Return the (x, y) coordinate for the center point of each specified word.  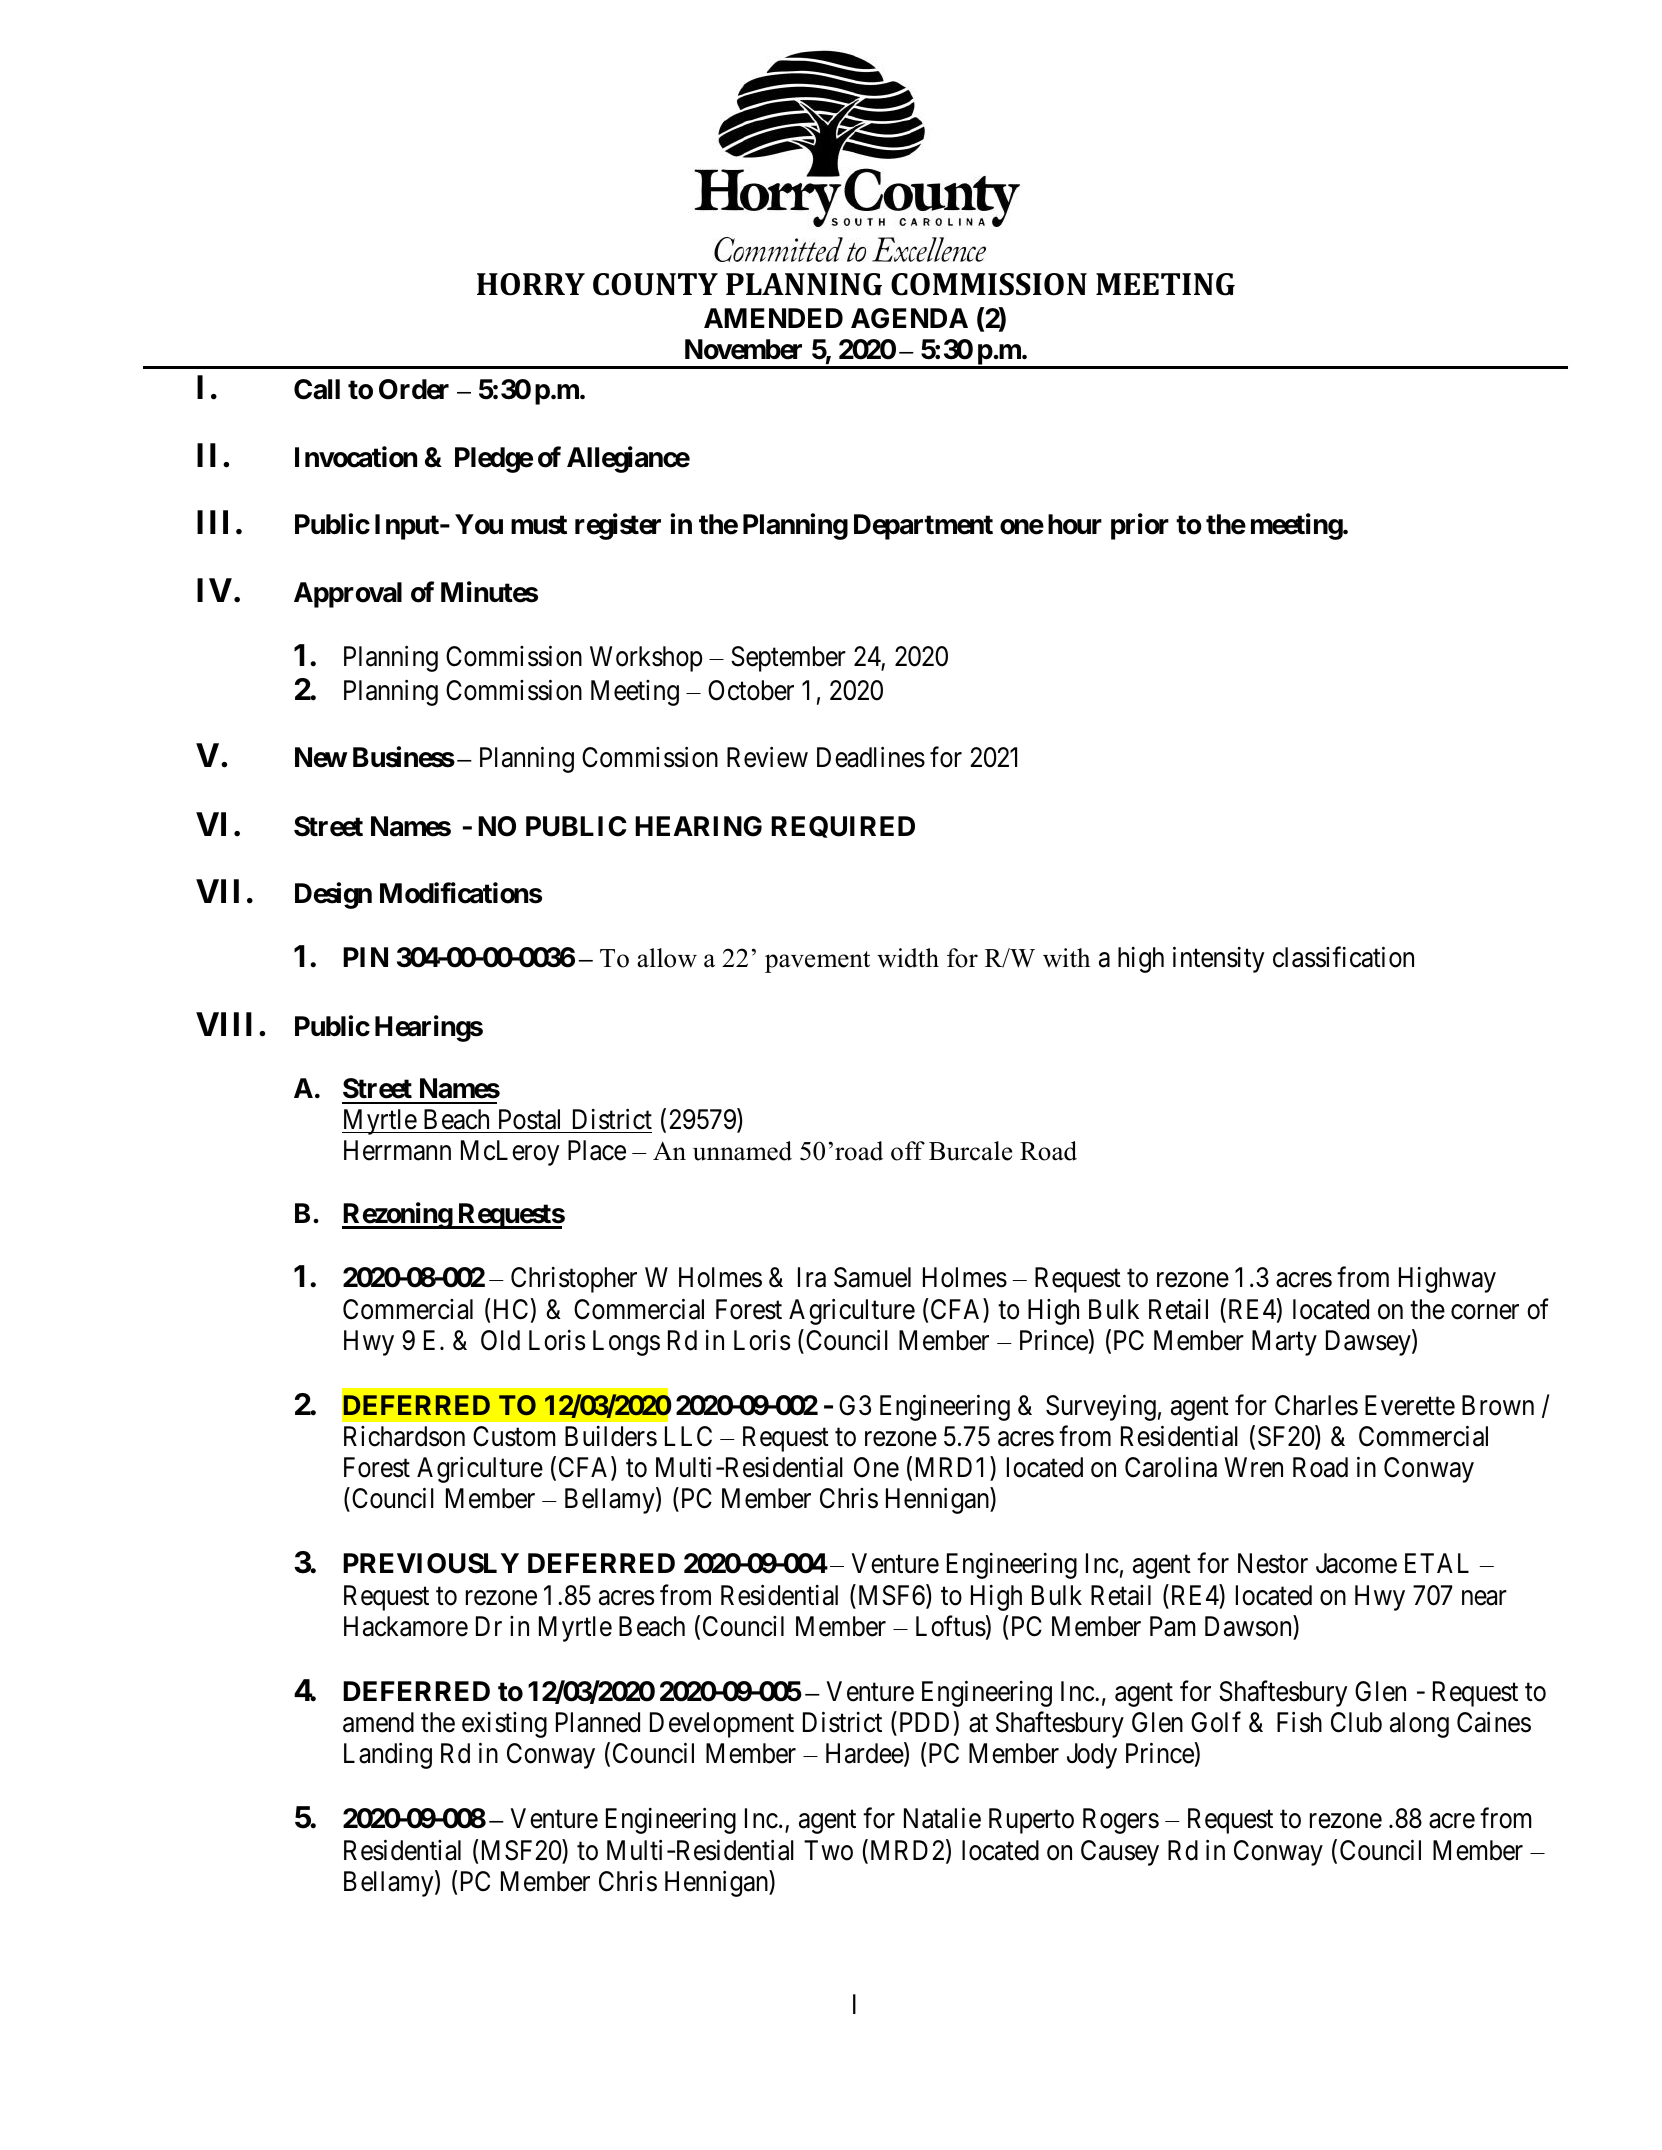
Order (414, 389)
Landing (388, 1756)
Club (1356, 1722)
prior (1140, 526)
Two (828, 1850)
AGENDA (909, 318)
